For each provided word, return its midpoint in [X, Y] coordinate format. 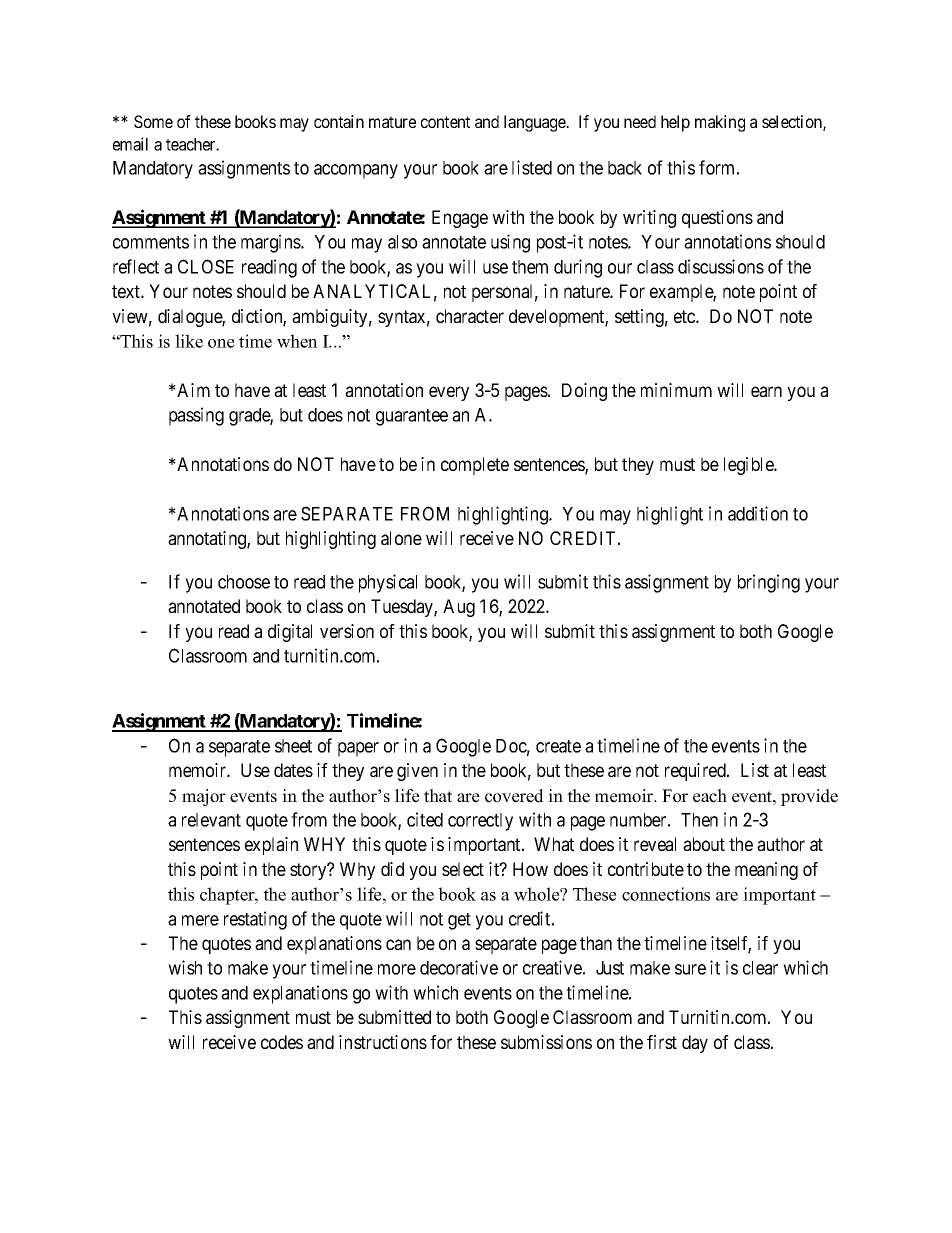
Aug [459, 608]
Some [153, 121]
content [445, 122]
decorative [459, 967]
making [720, 123]
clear [760, 968]
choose [244, 582]
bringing [769, 583]
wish [185, 967]
